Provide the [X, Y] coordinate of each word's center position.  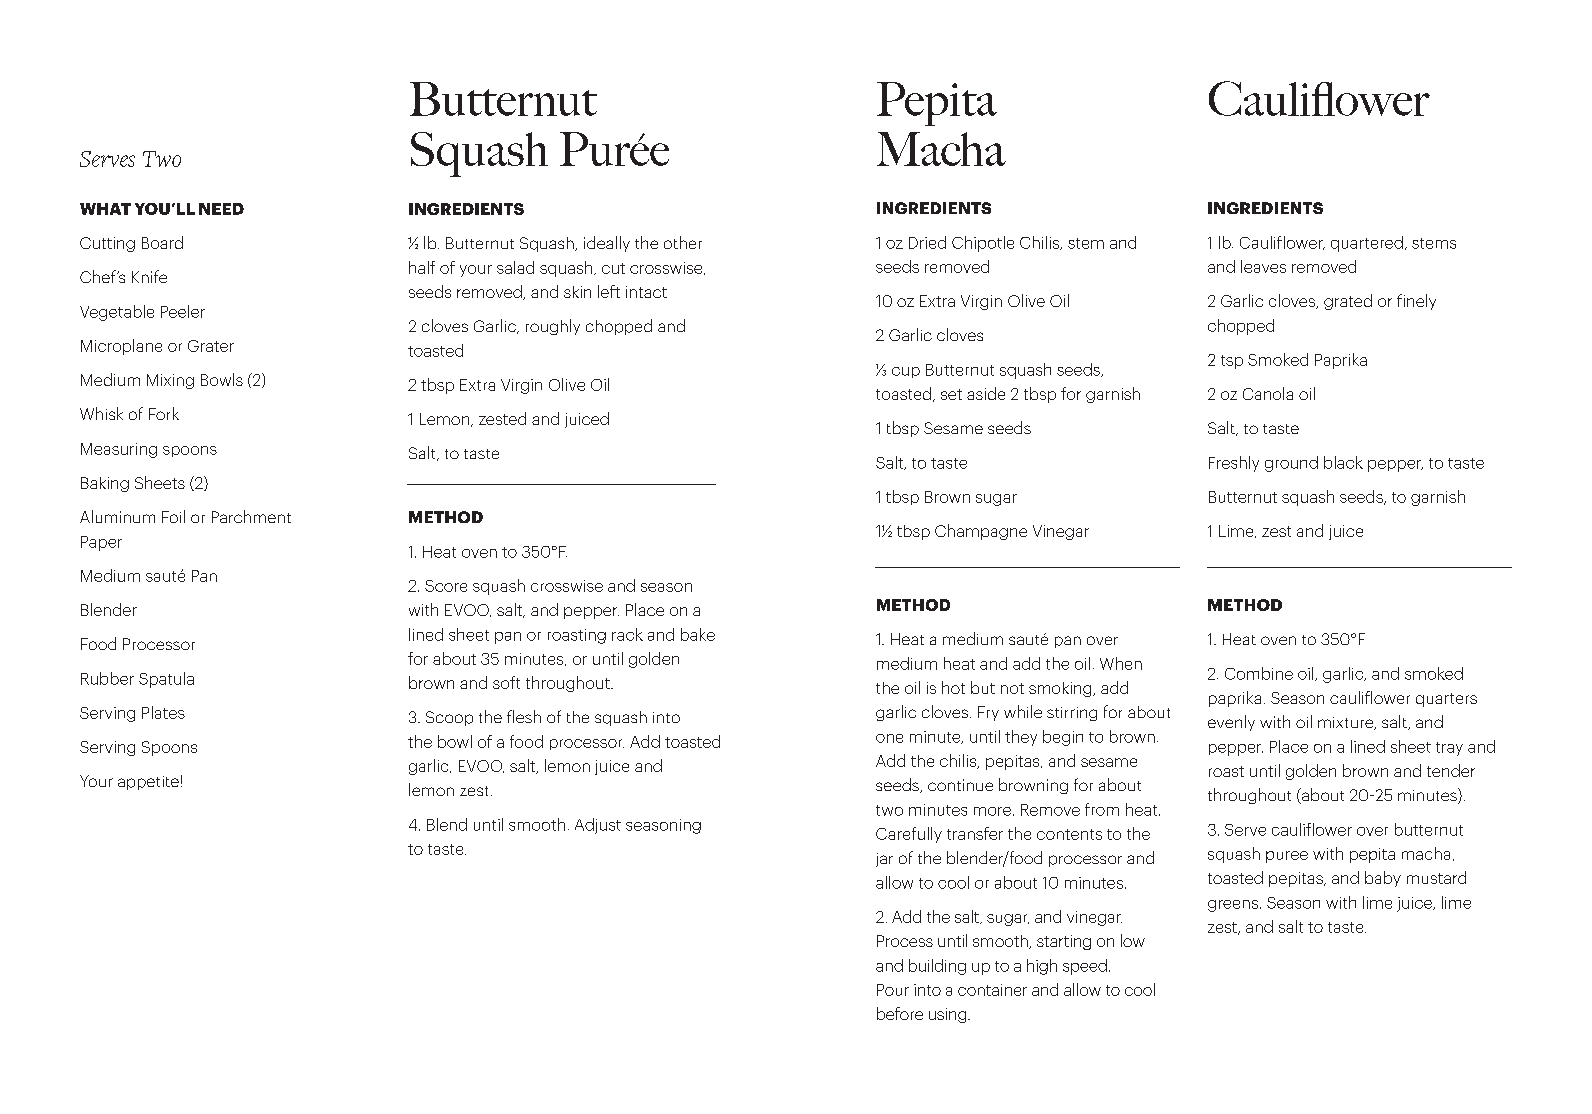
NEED [221, 209]
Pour [893, 990]
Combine [1259, 673]
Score [446, 586]
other [683, 242]
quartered [1367, 244]
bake [698, 634]
